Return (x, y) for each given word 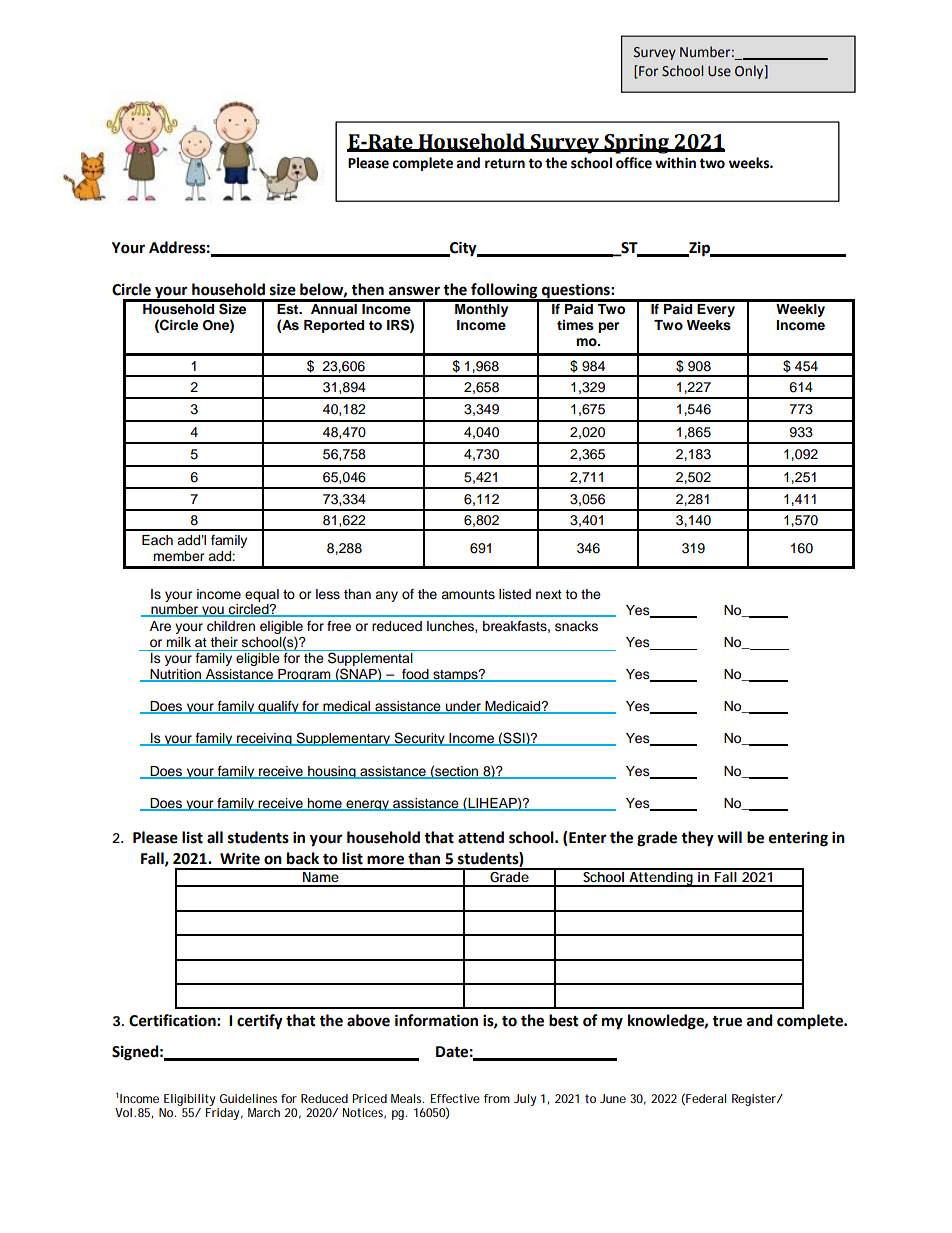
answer (414, 291)
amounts (468, 595)
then (367, 289)
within (675, 163)
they (697, 839)
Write (240, 858)
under (463, 707)
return (505, 163)
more (385, 860)
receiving (264, 739)
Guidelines (248, 1098)
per (608, 327)
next (549, 594)
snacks (576, 626)
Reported (334, 326)
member (179, 556)
